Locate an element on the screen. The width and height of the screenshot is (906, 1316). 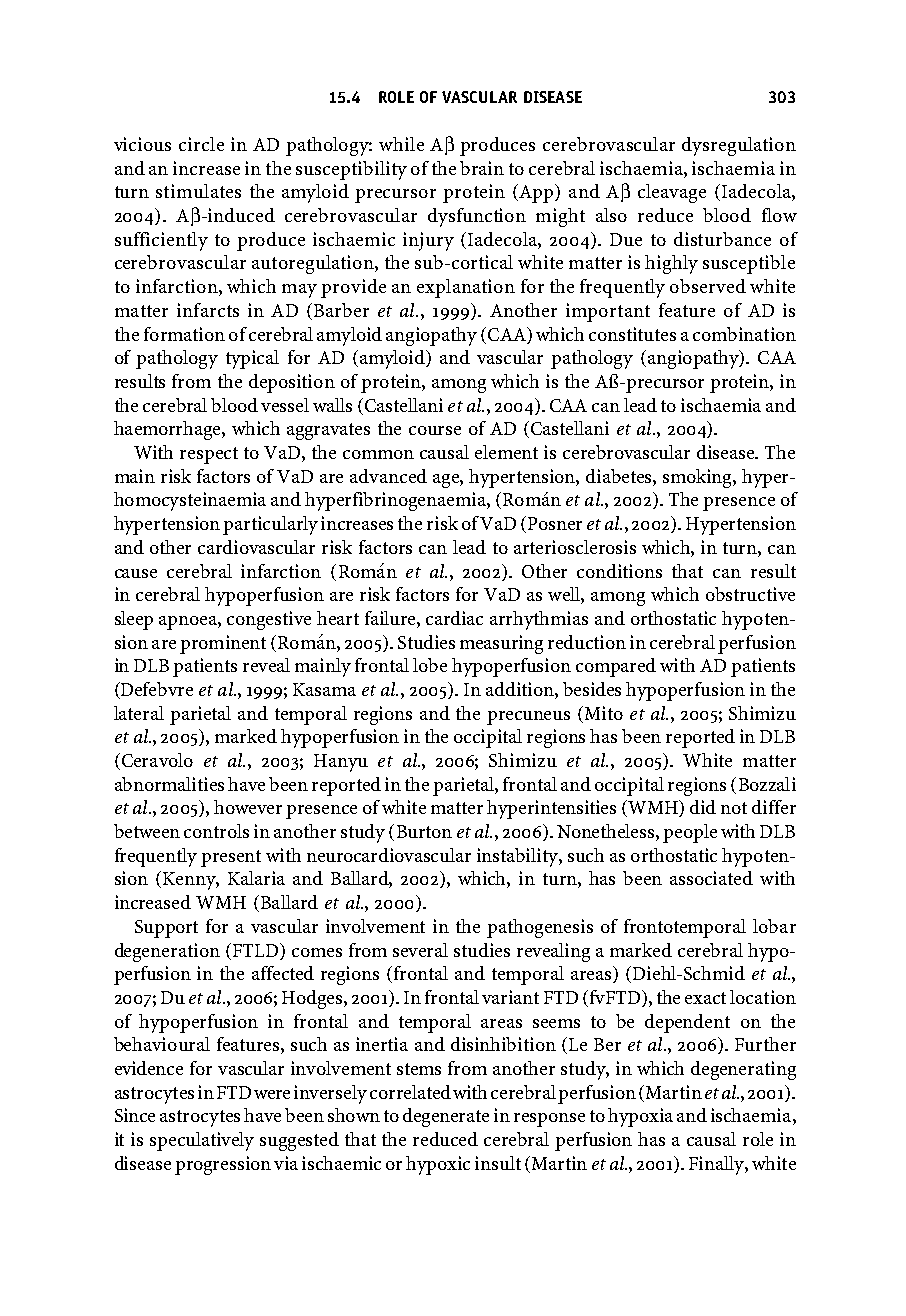
stimulates is located at coordinates (198, 191).
